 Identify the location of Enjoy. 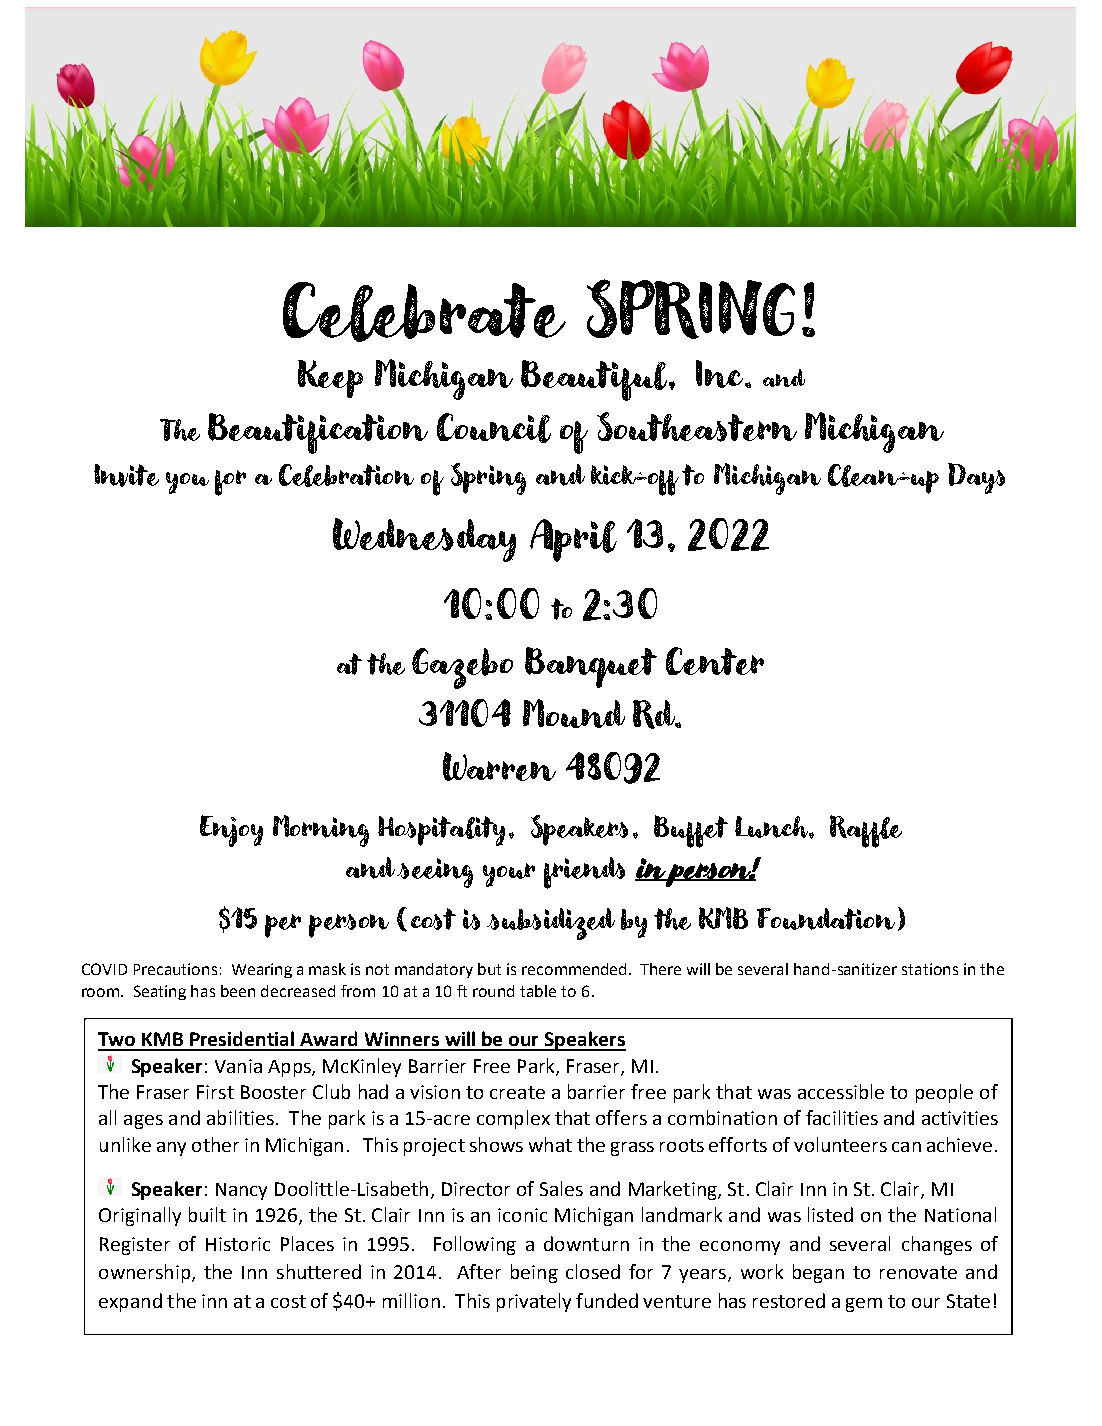
(231, 831).
